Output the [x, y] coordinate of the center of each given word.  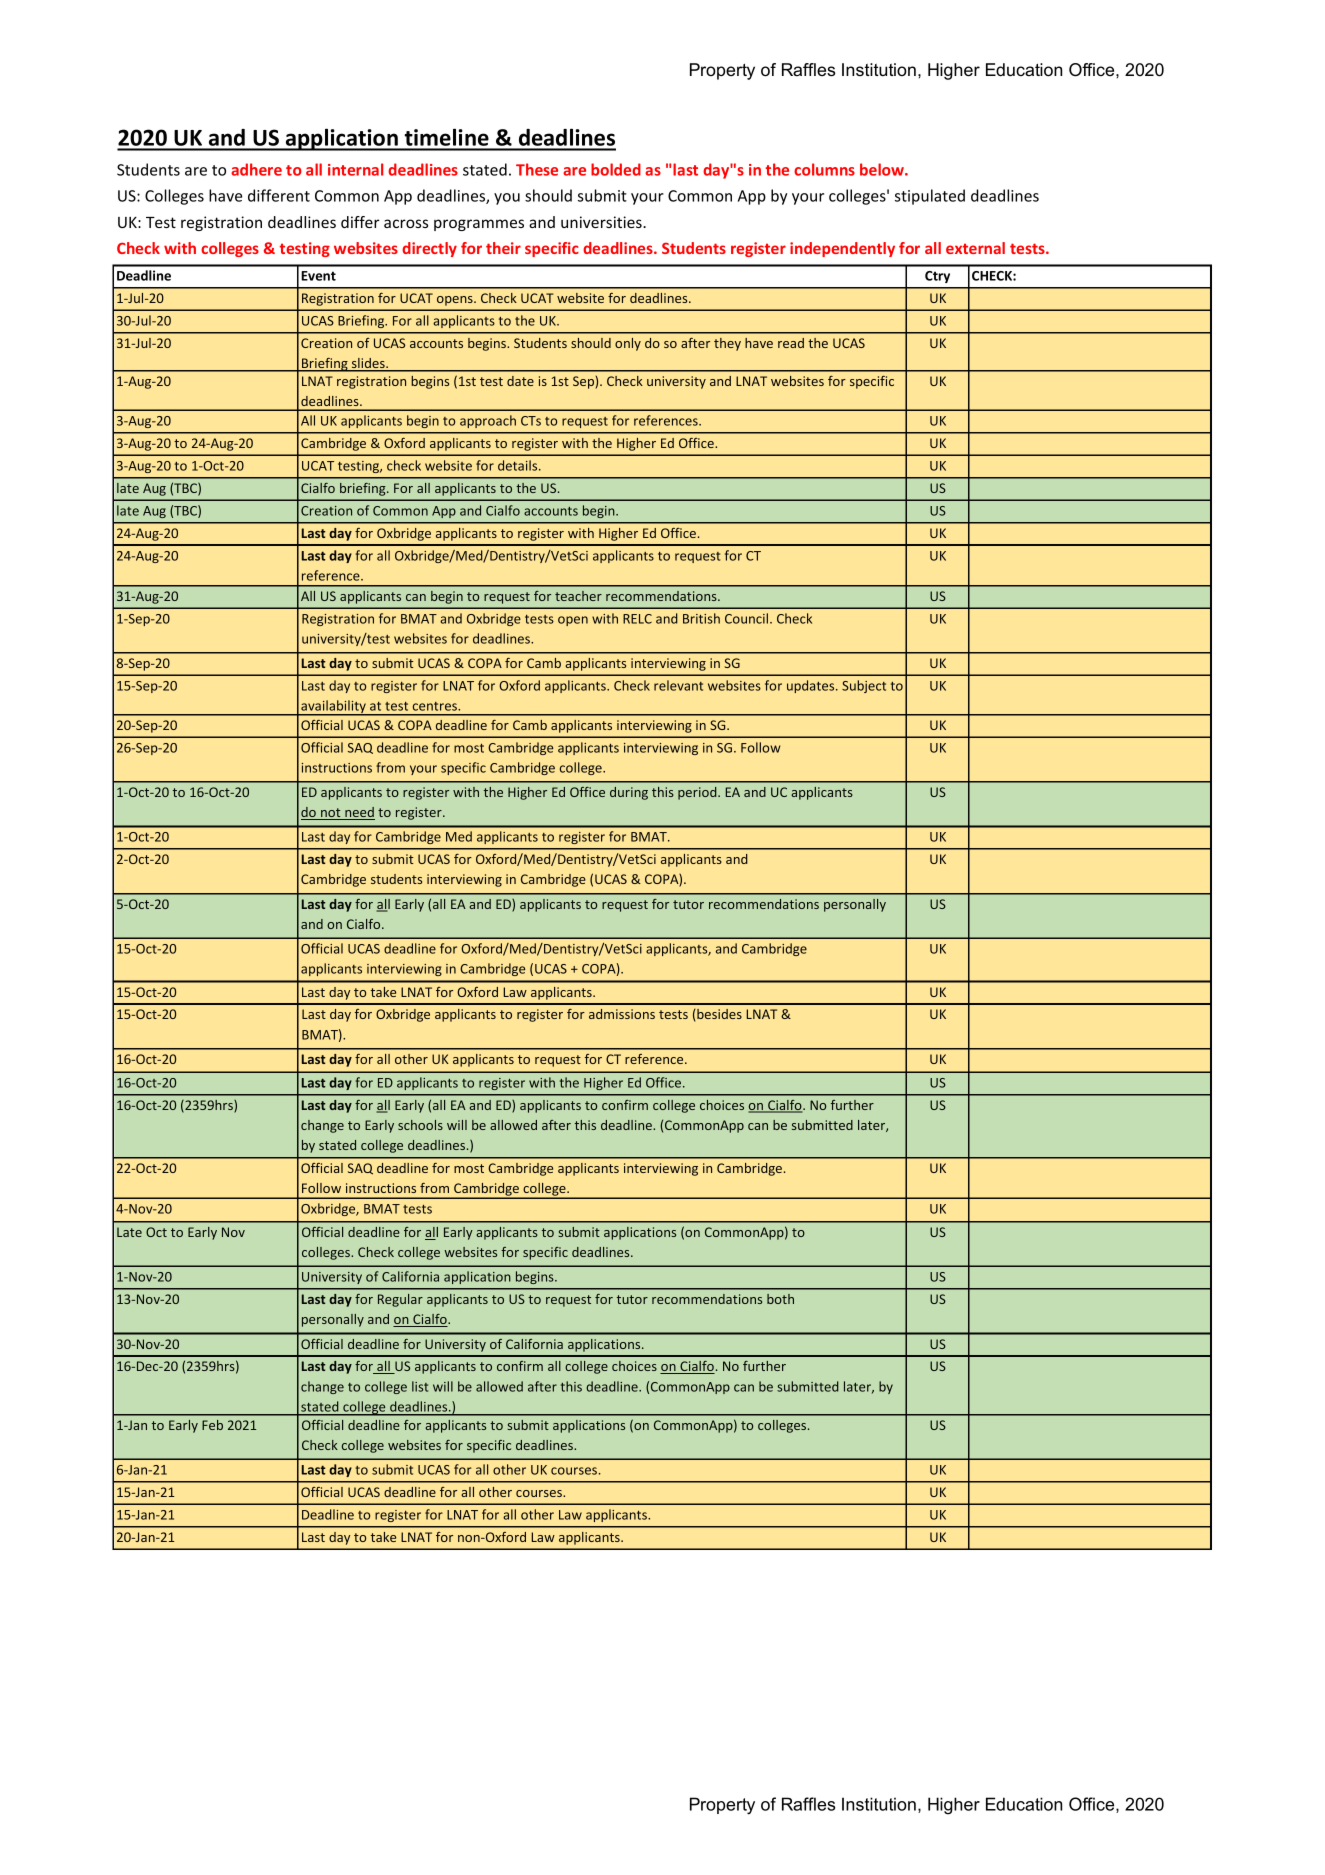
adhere [256, 169]
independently [842, 249]
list [420, 1386]
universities [602, 222]
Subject [864, 686]
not [331, 814]
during [629, 793]
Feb [212, 1425]
